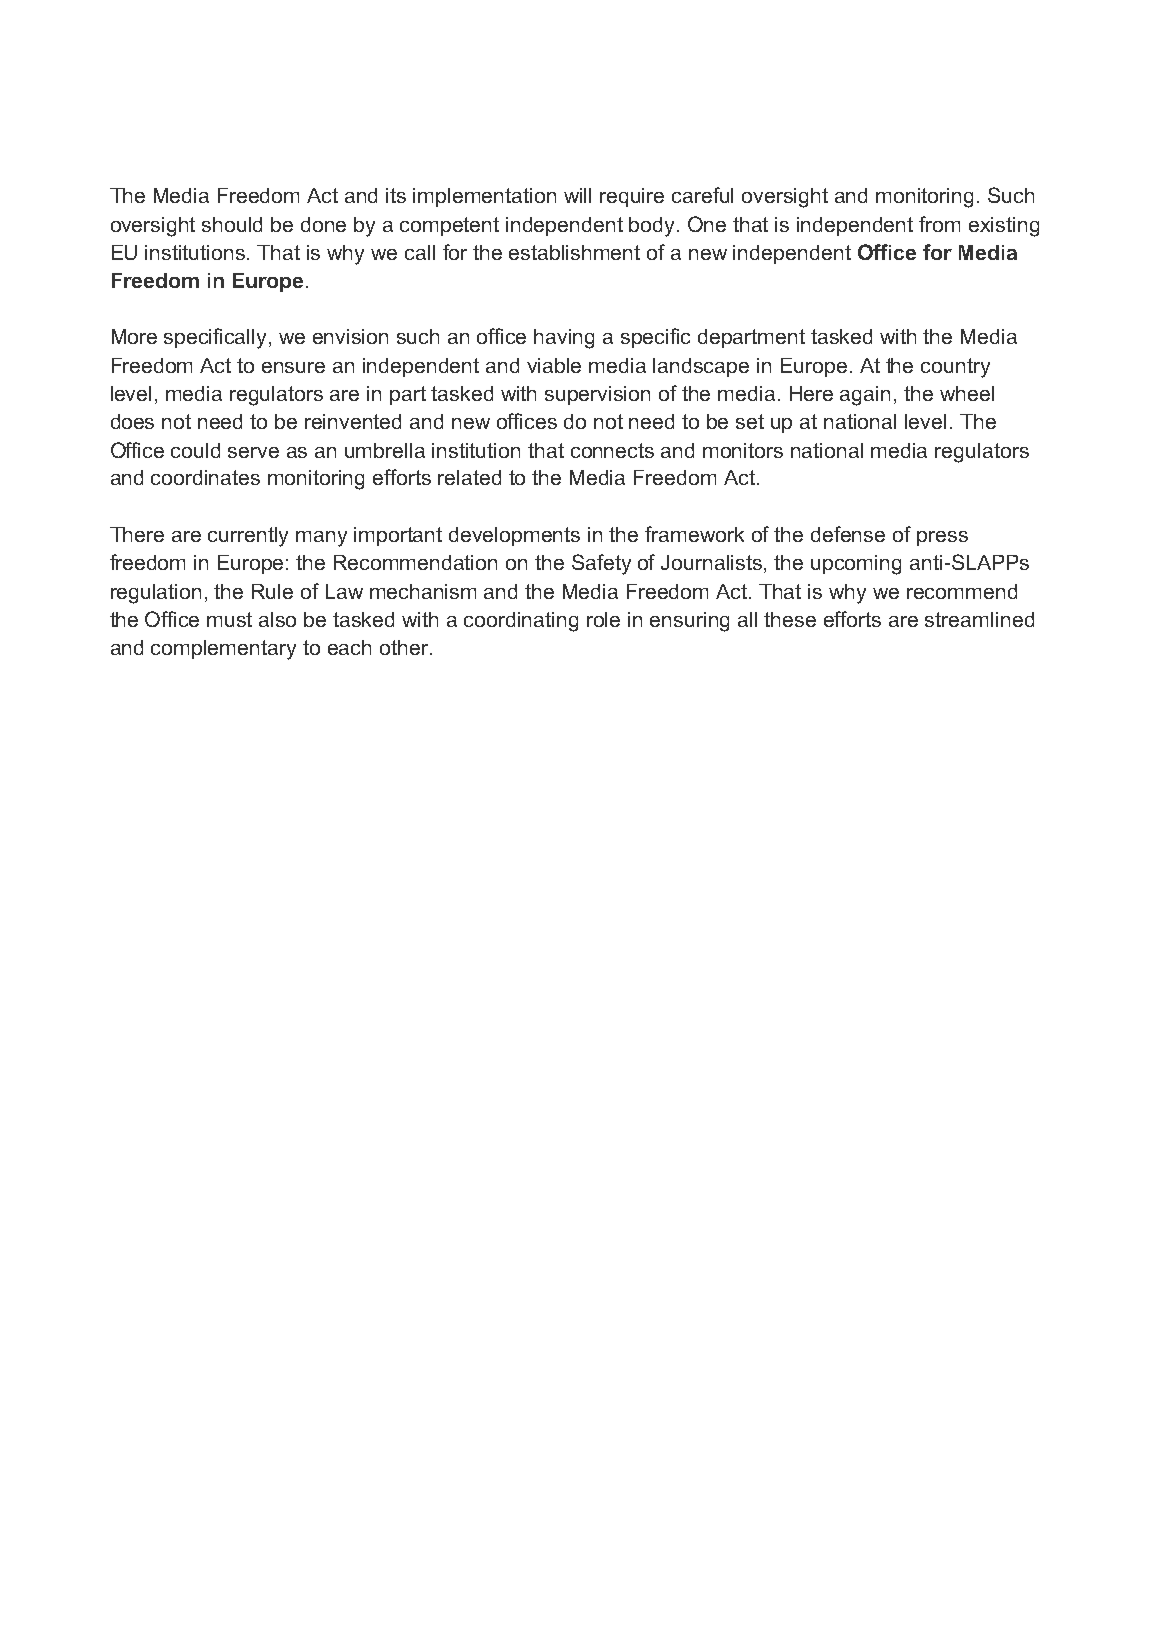 The height and width of the document is (1633, 1154). I want to click on will, so click(577, 195).
